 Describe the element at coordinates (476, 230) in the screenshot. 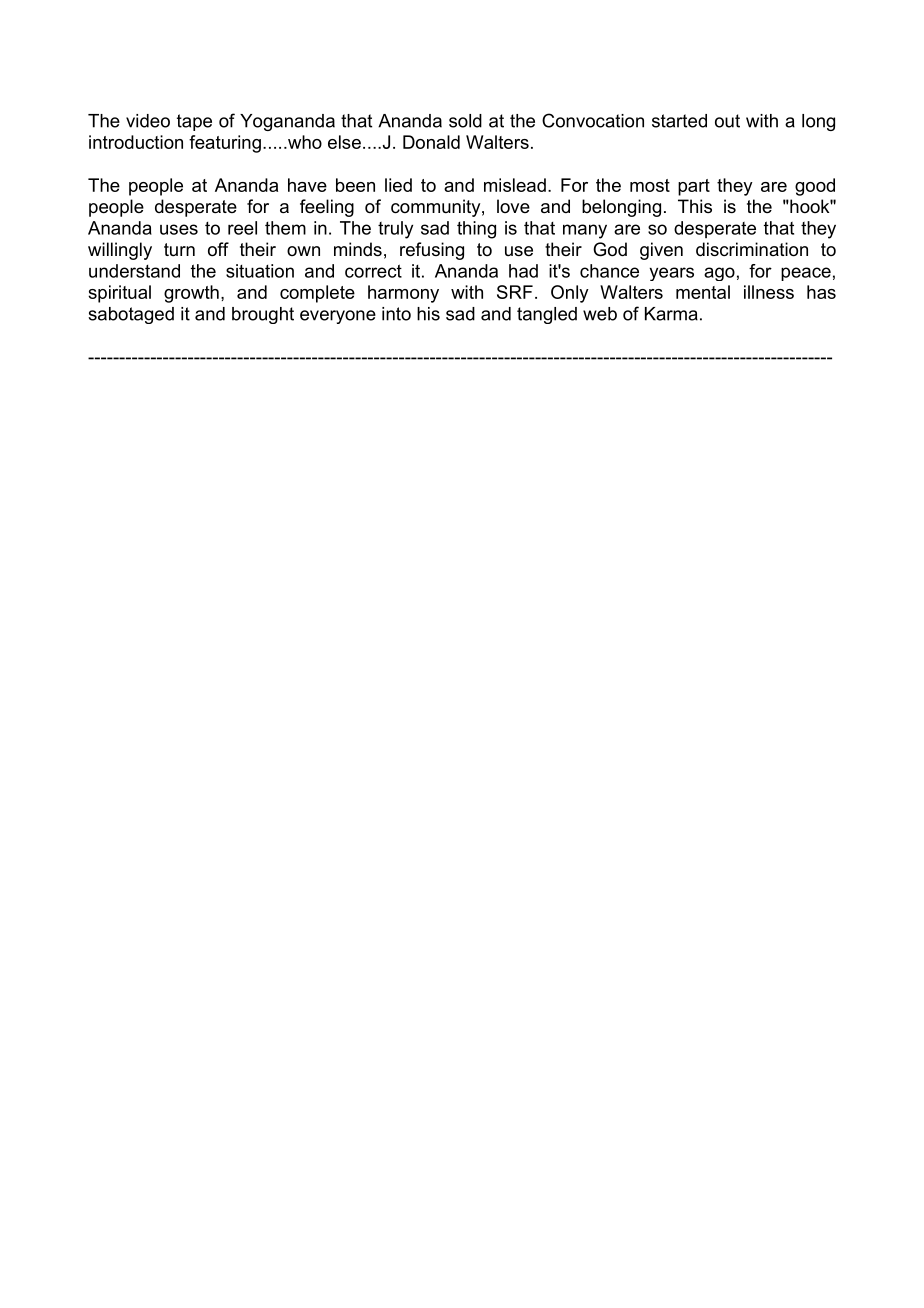

I see `thing` at that location.
